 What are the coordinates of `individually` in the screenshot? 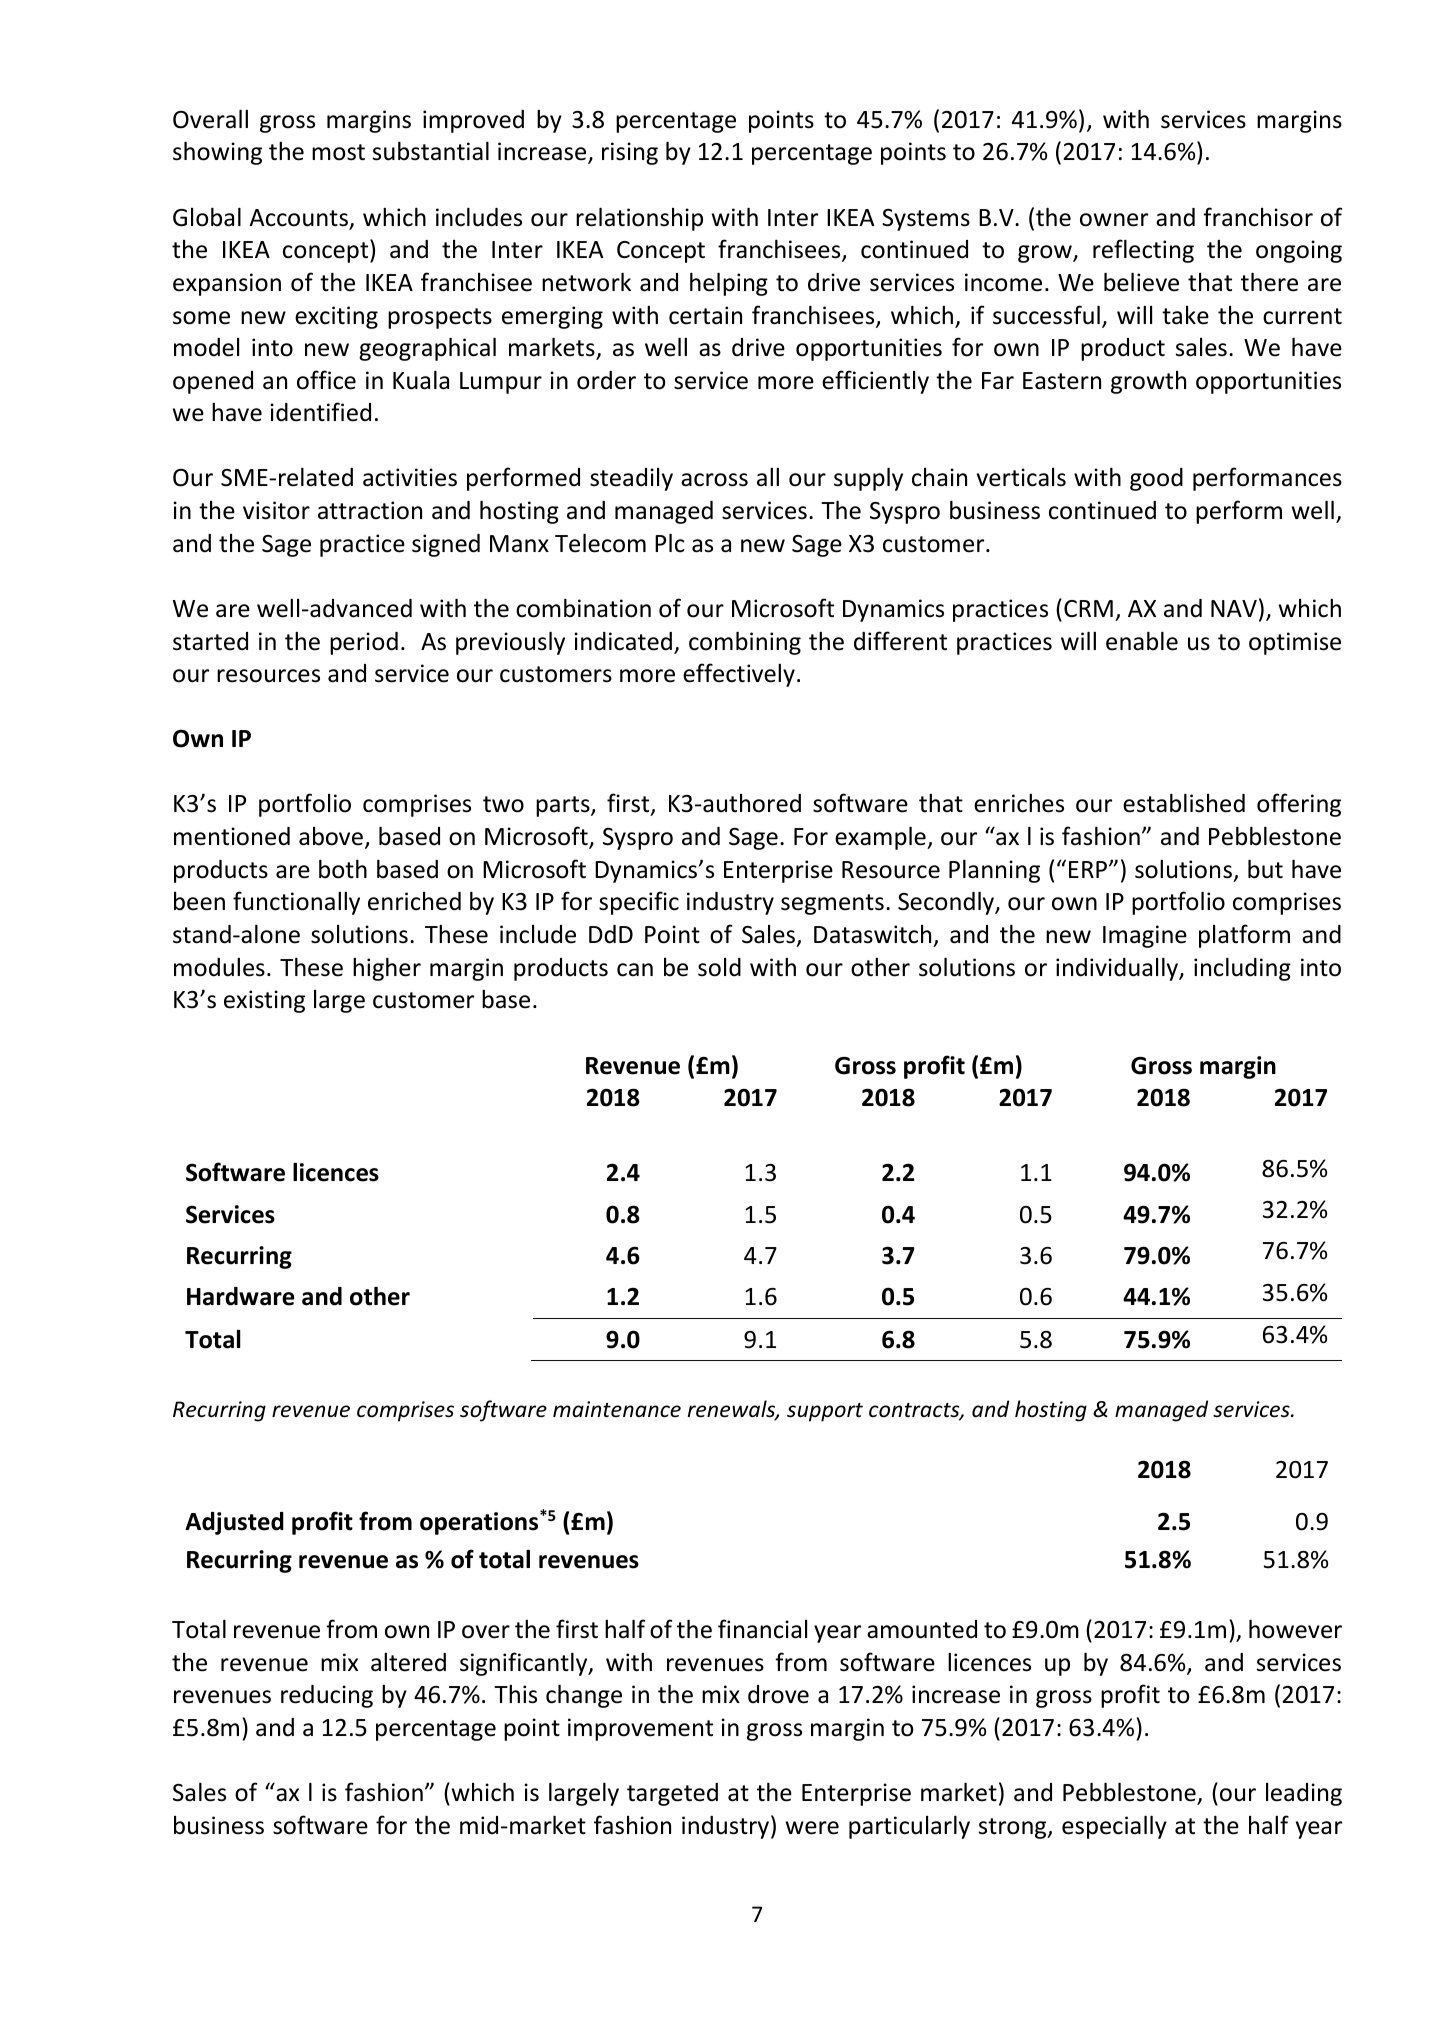 It's located at (1118, 969).
